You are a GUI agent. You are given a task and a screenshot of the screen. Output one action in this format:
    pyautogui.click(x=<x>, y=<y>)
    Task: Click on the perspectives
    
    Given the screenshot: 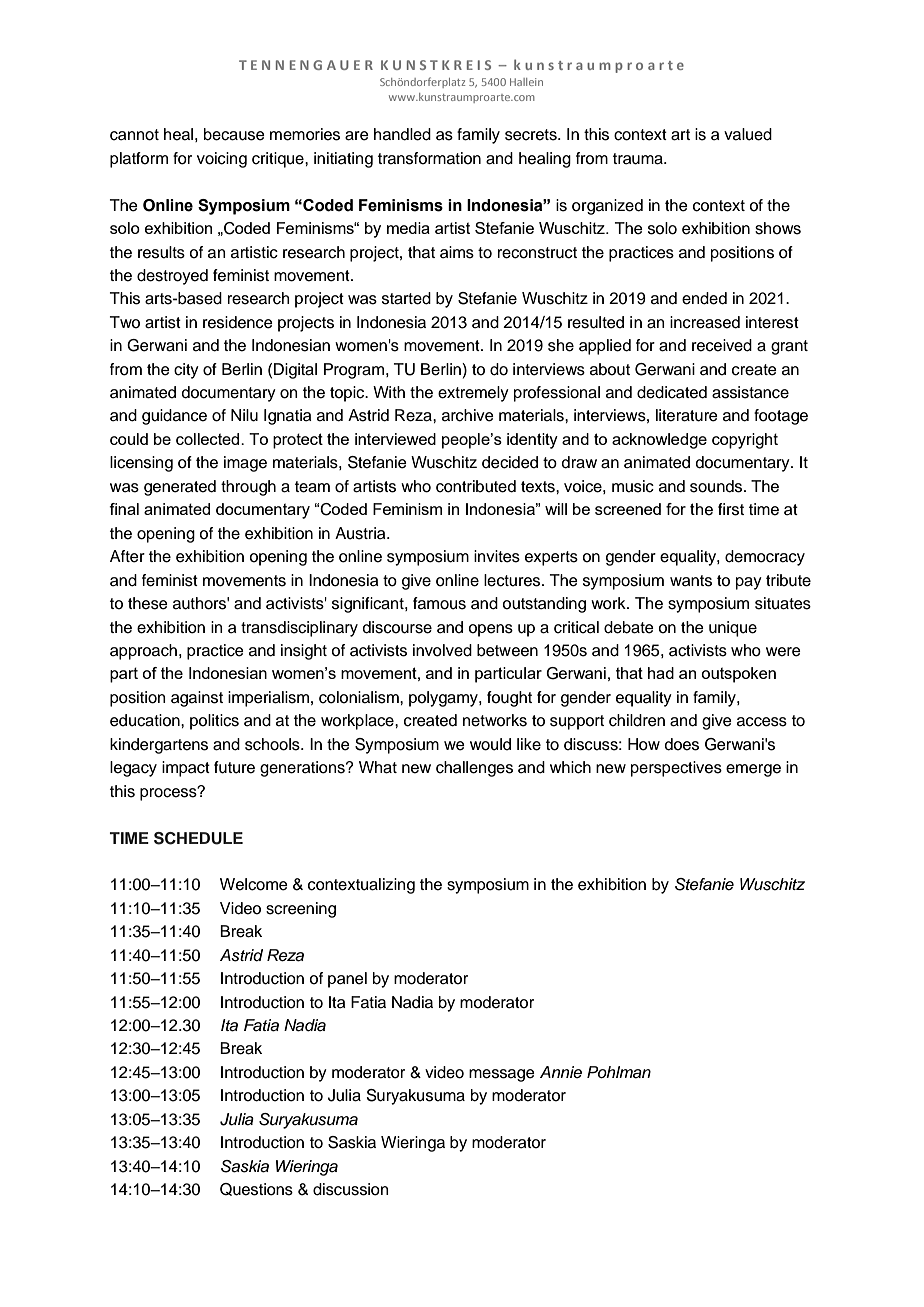 What is the action you would take?
    pyautogui.click(x=676, y=769)
